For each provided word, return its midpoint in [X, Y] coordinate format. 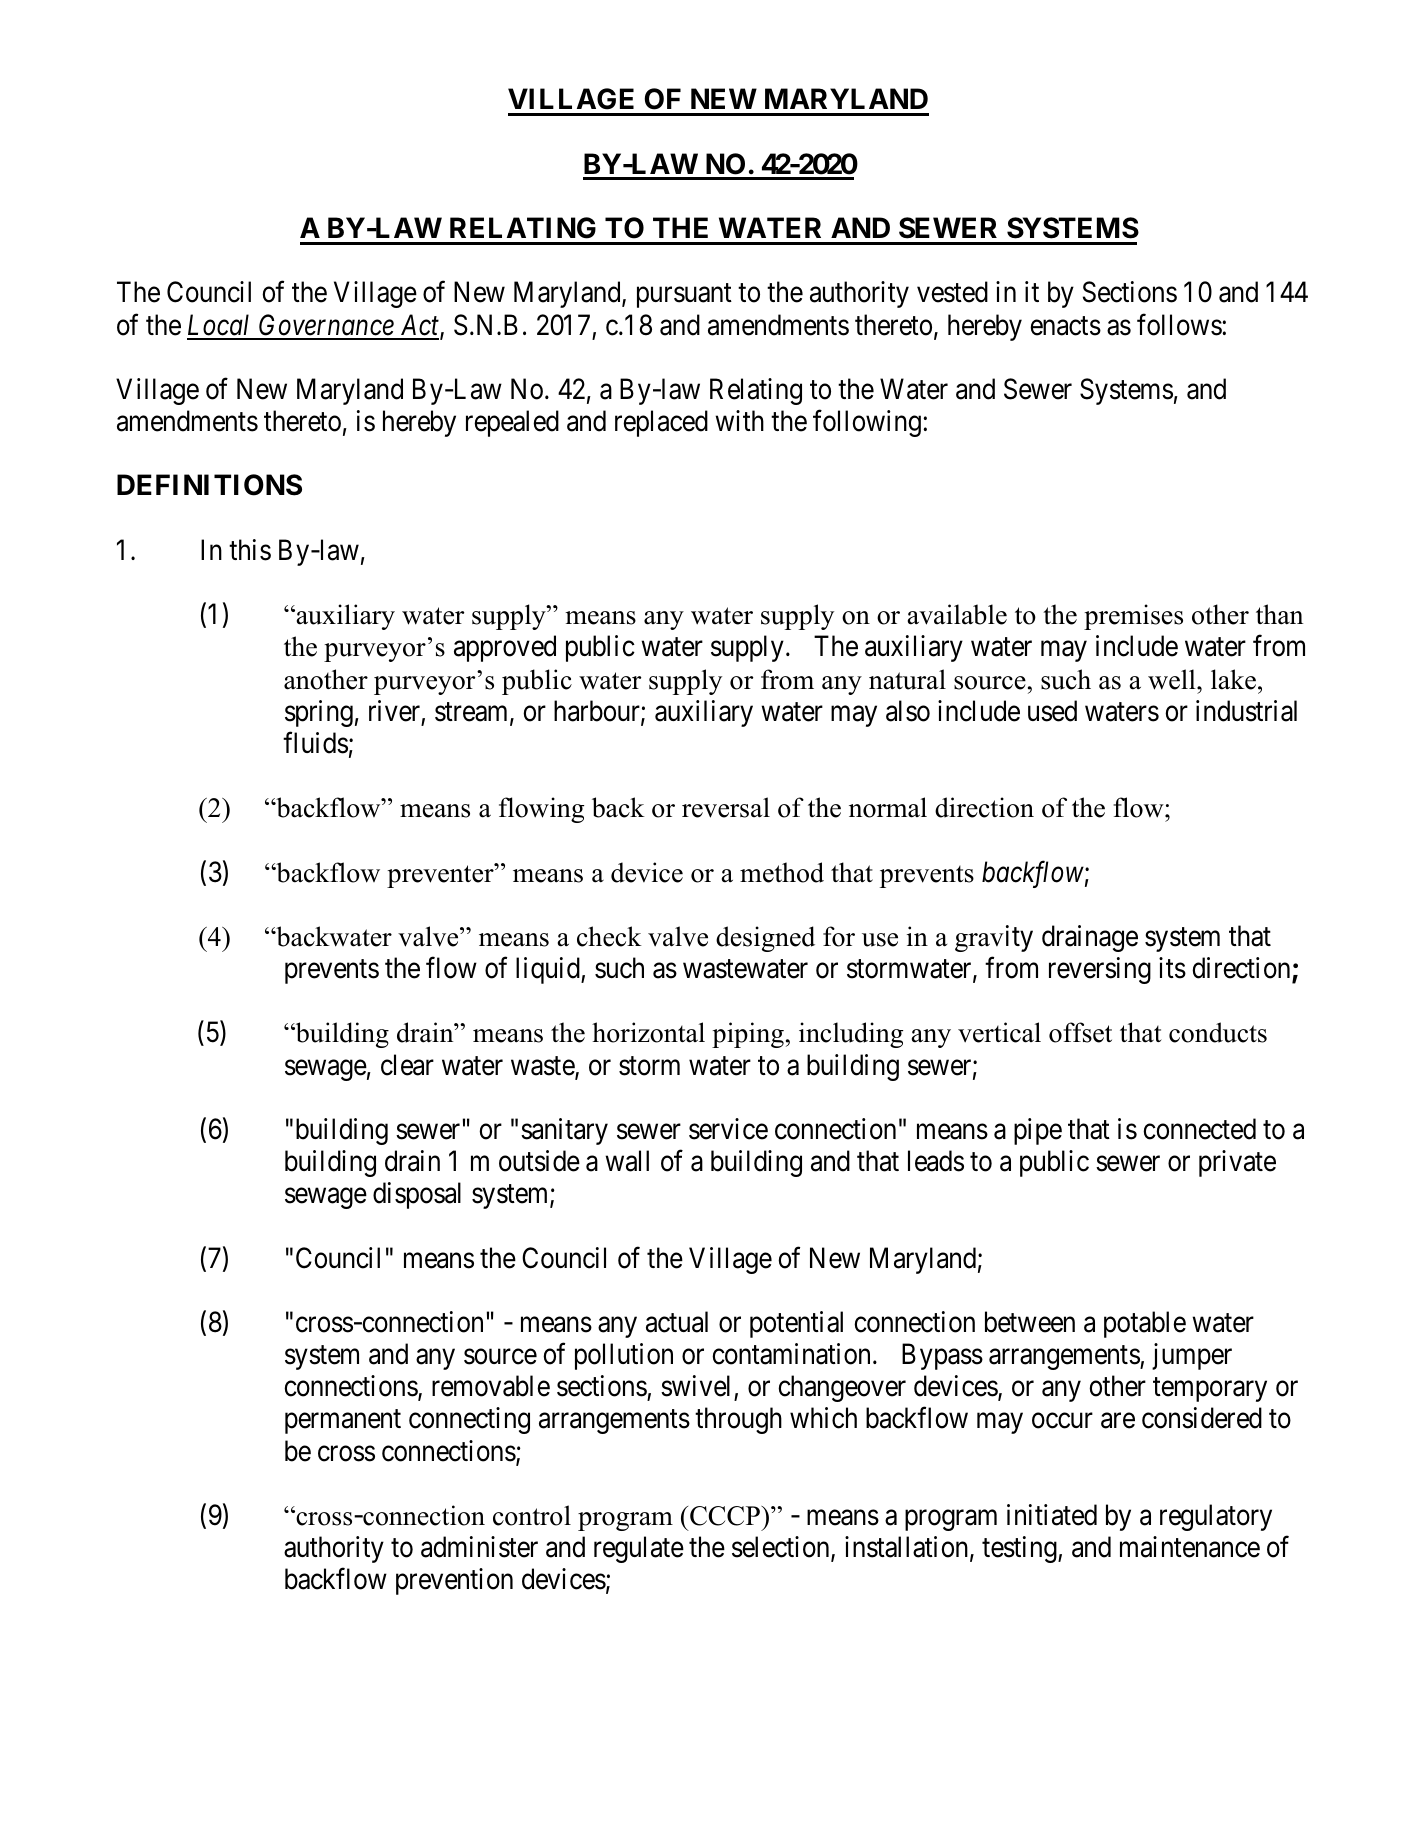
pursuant [684, 296]
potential [796, 1324]
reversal [726, 807]
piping [748, 1035]
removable [491, 1386]
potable [1145, 1324]
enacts [1065, 326]
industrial [1246, 711]
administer [479, 1547]
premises [1133, 617]
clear [407, 1065]
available [957, 614]
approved [505, 648]
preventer [441, 875]
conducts [1218, 1032]
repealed [512, 423]
